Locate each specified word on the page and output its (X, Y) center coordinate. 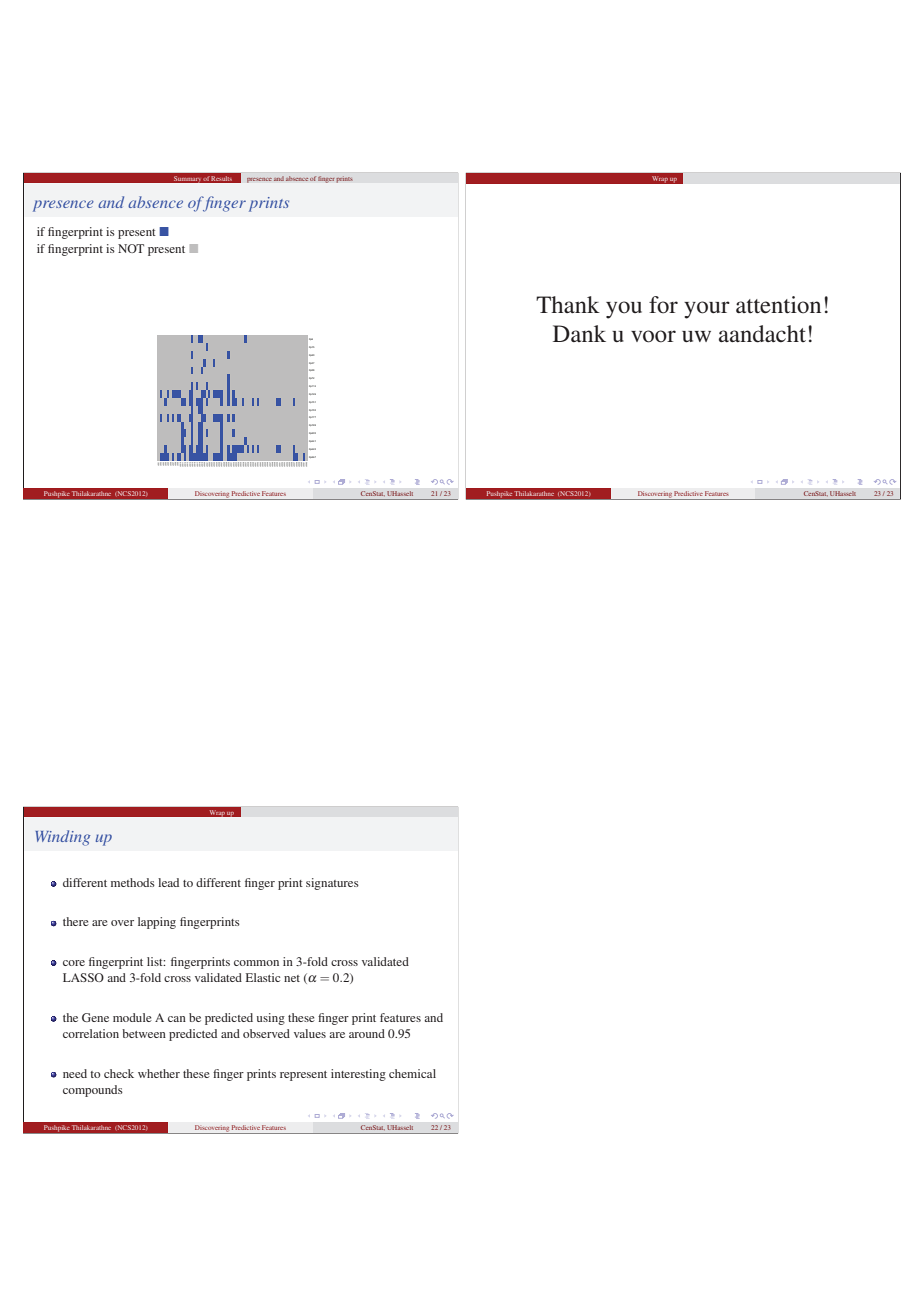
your (707, 310)
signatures (332, 884)
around (367, 1033)
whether (159, 1073)
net (292, 978)
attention (778, 305)
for (663, 305)
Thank (568, 304)
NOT (131, 248)
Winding (62, 838)
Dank (579, 333)
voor (653, 336)
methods (133, 882)
